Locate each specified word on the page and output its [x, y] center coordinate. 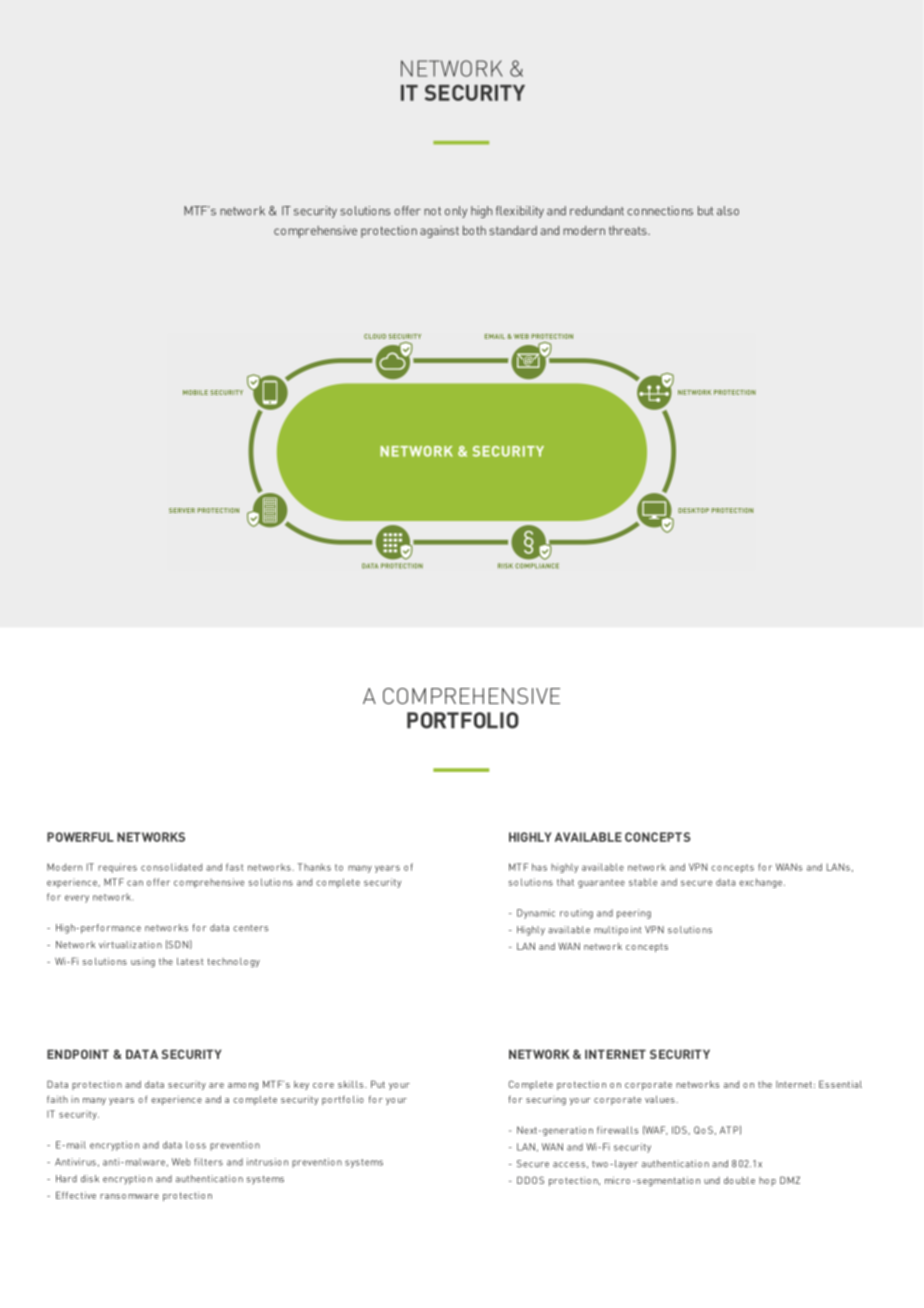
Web [181, 1162]
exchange [762, 883]
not [432, 211]
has [539, 867]
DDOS [530, 1180]
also [728, 211]
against [439, 232]
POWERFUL [80, 837]
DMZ [790, 1180]
